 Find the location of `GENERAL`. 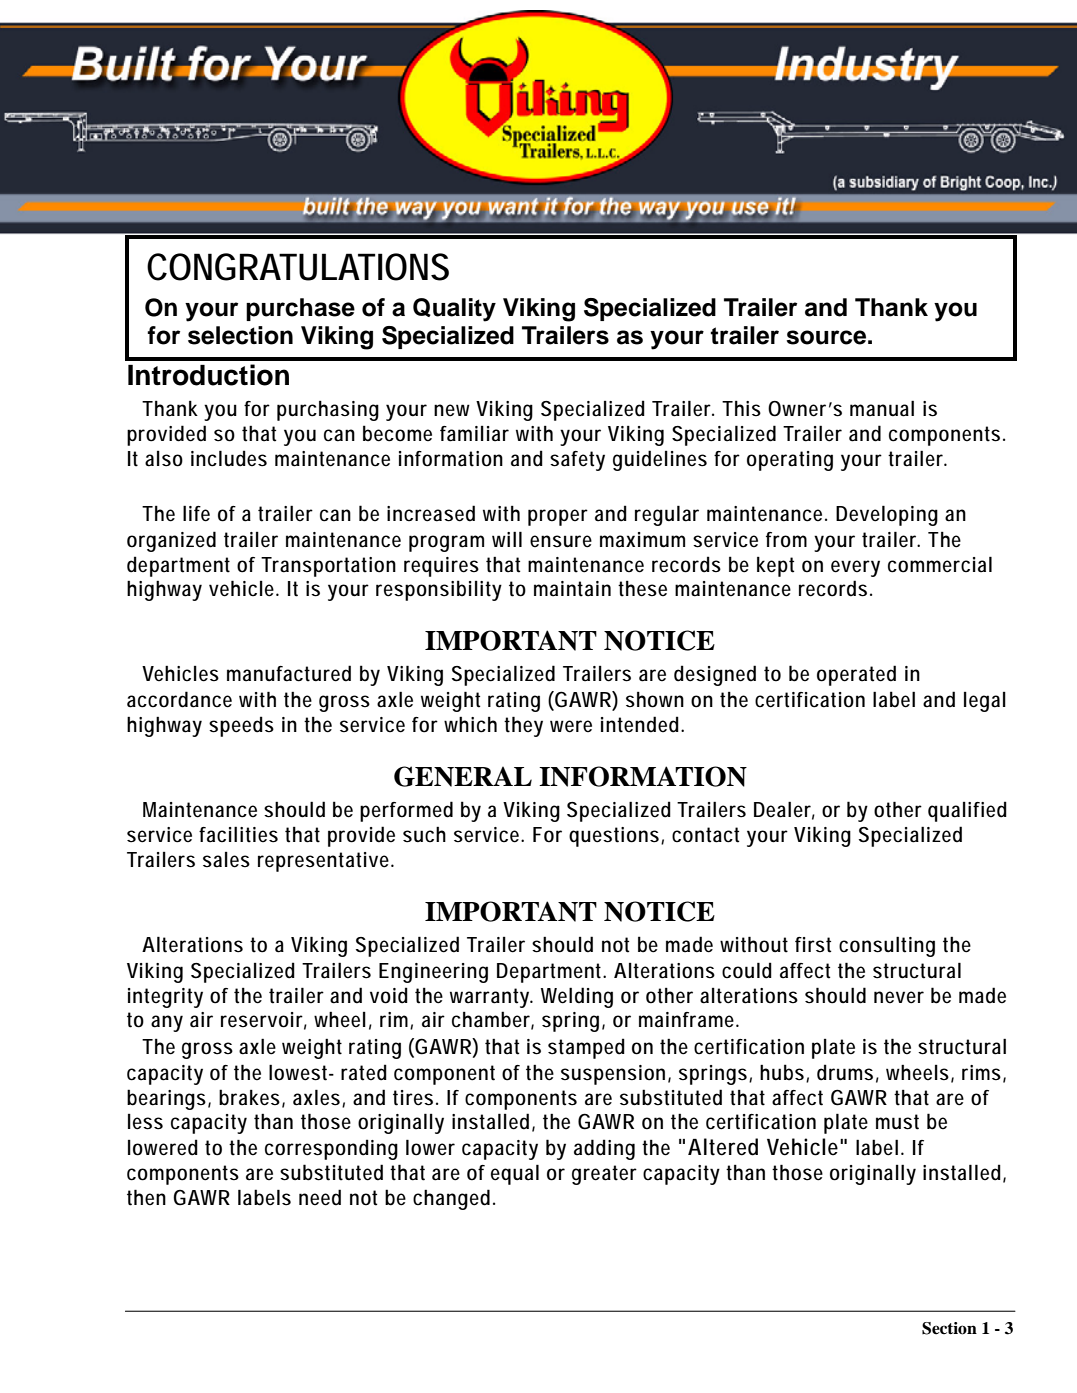

GENERAL is located at coordinates (463, 776).
